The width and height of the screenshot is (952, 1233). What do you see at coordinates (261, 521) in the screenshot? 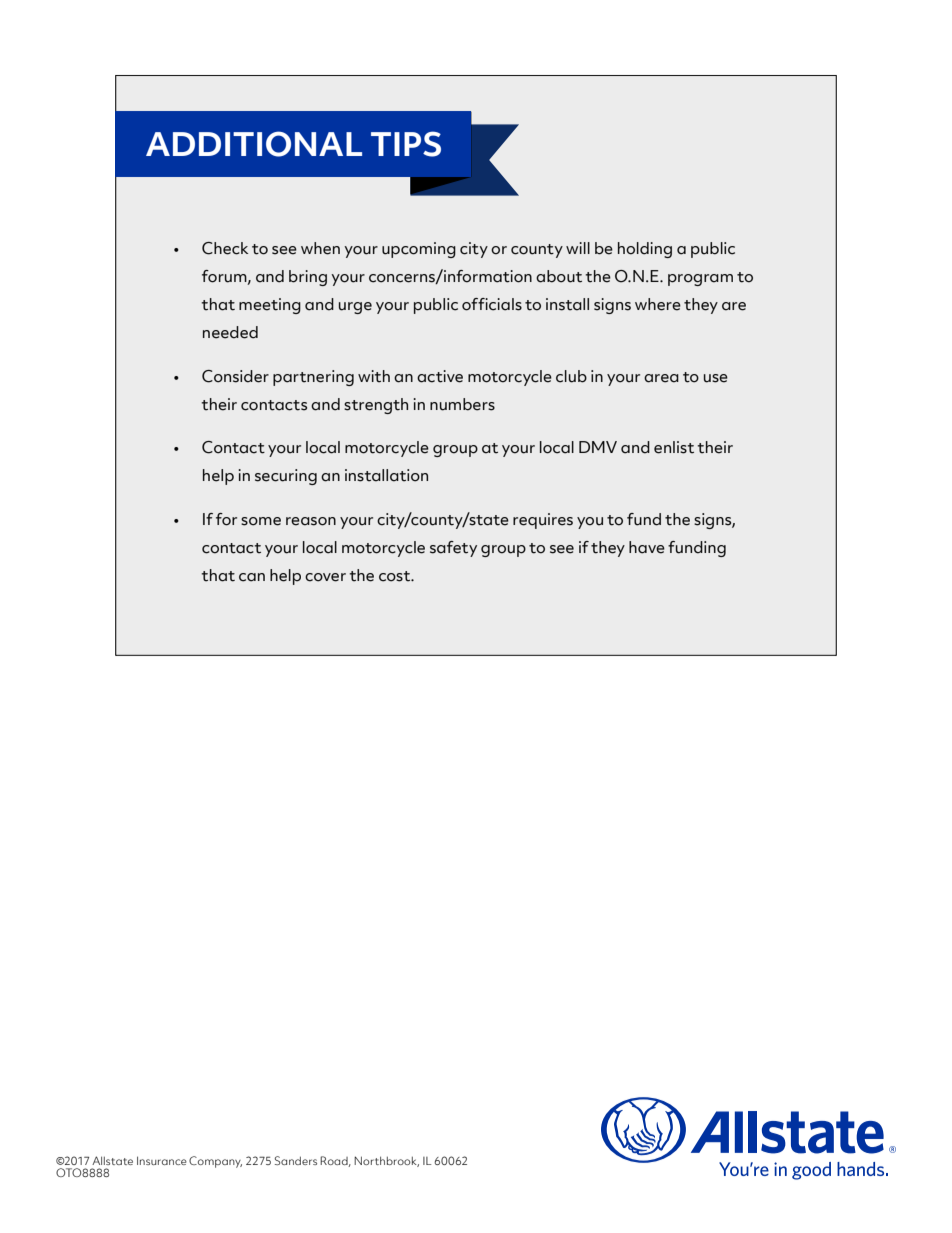
I see `some` at bounding box center [261, 521].
